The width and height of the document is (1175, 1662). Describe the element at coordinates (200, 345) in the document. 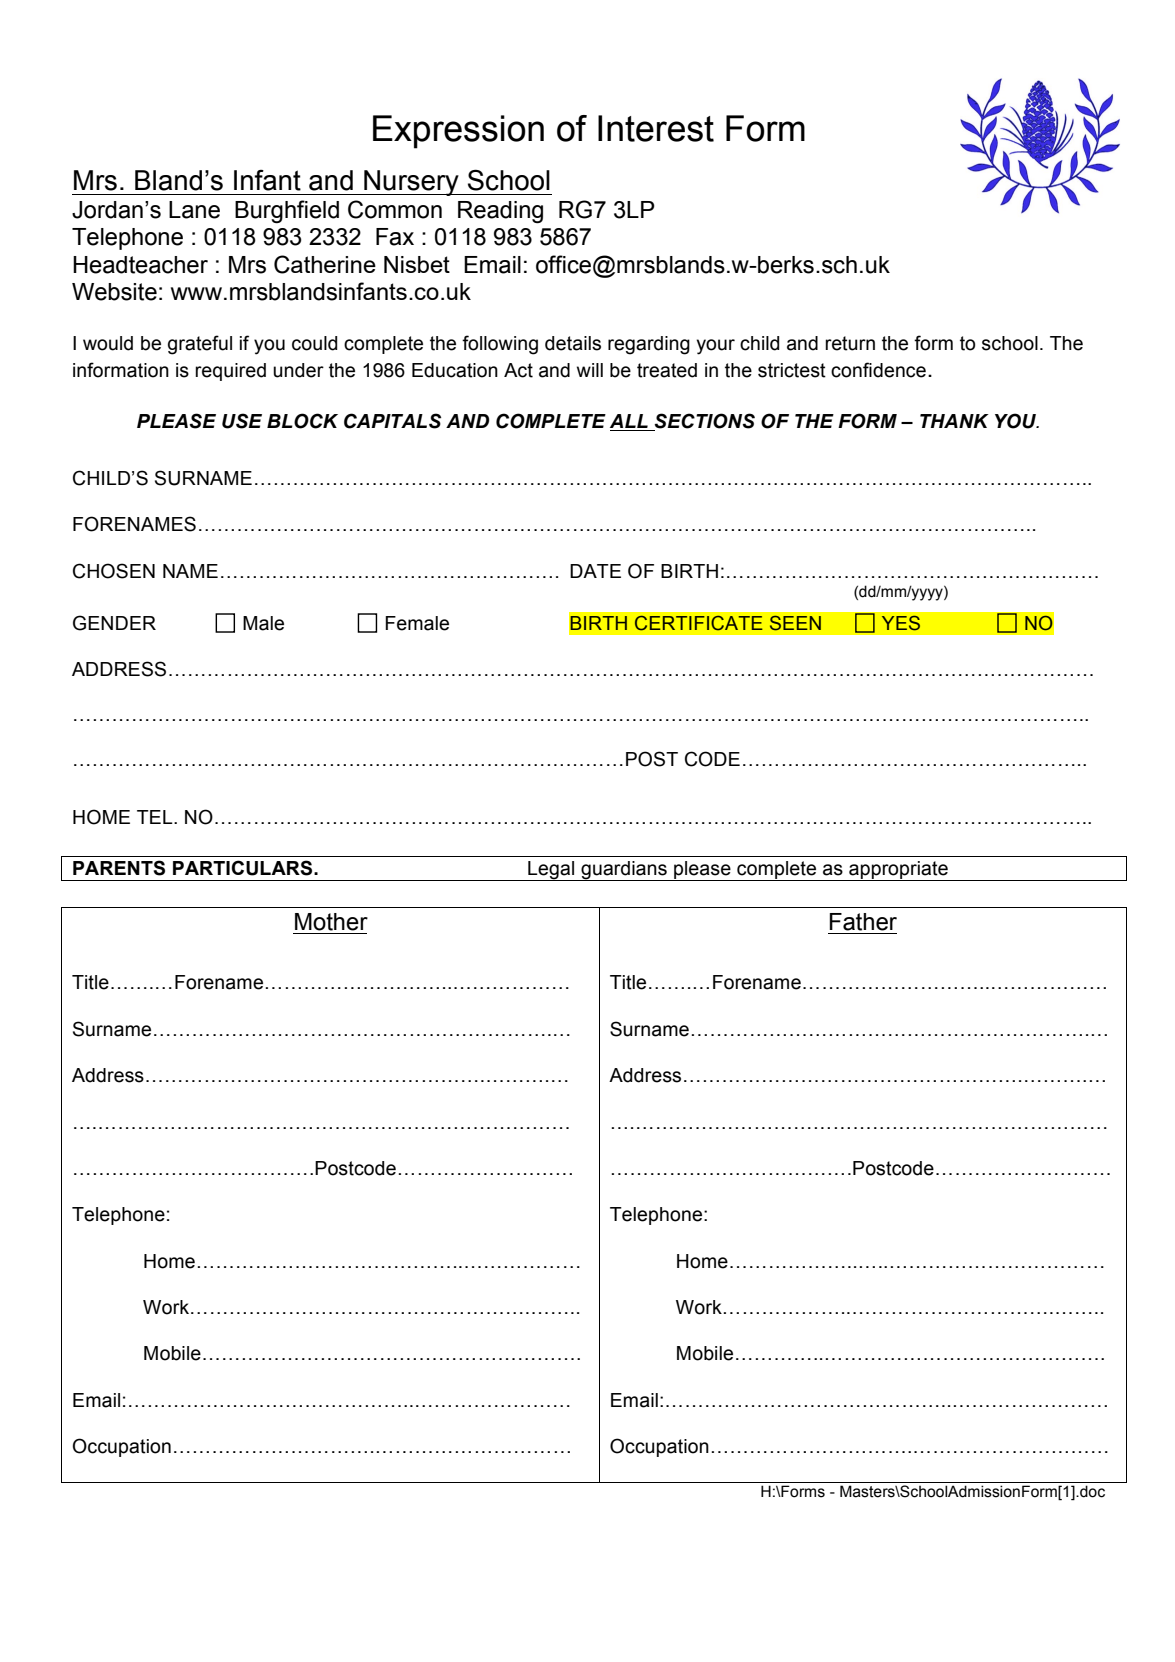

I see `grateful` at that location.
